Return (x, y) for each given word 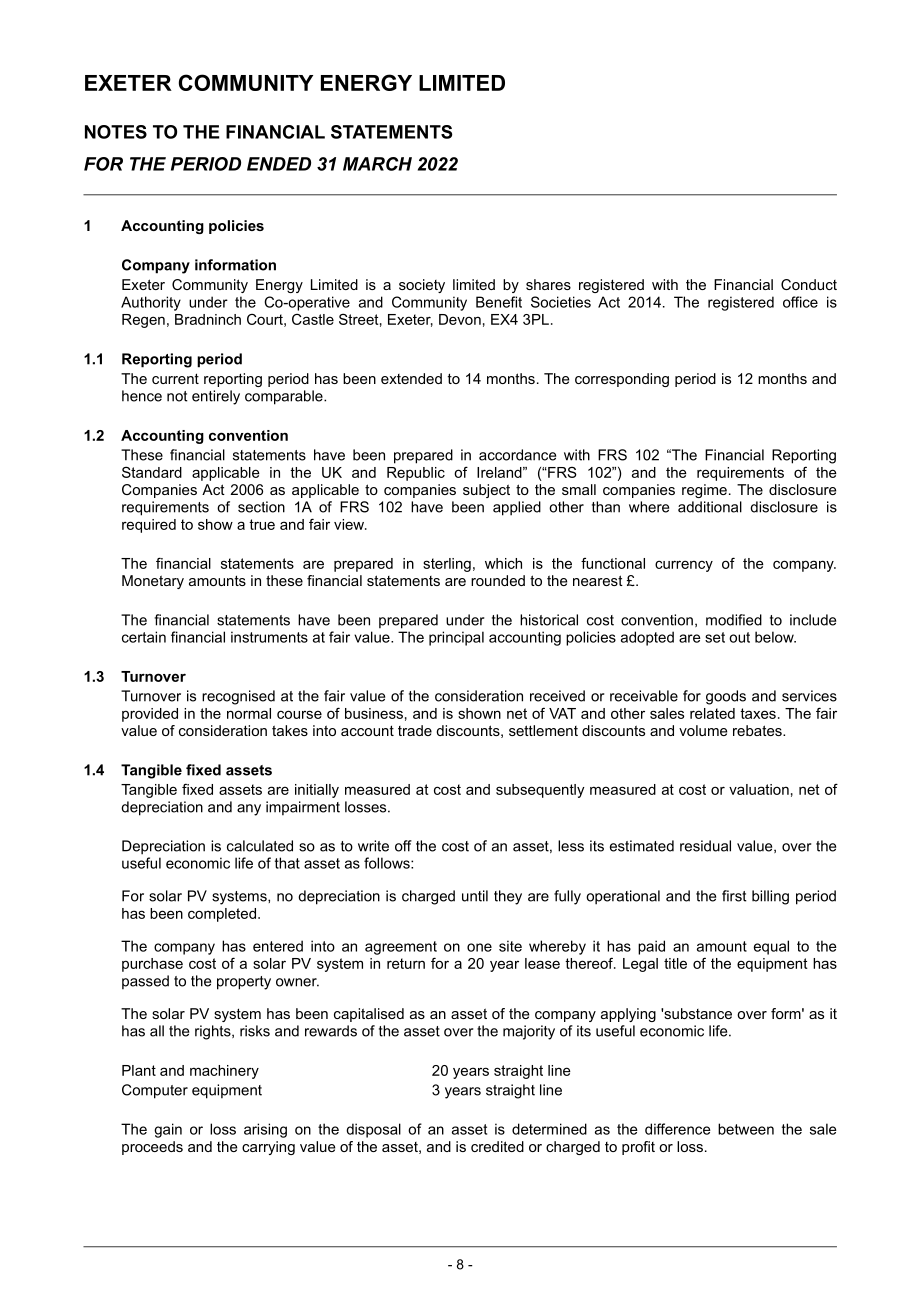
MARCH (377, 164)
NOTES (116, 132)
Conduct (809, 284)
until (475, 896)
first (734, 896)
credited (497, 1146)
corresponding (622, 380)
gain (168, 1130)
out (739, 637)
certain (144, 637)
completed (222, 915)
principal (456, 638)
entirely (216, 397)
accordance (517, 455)
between (746, 1129)
